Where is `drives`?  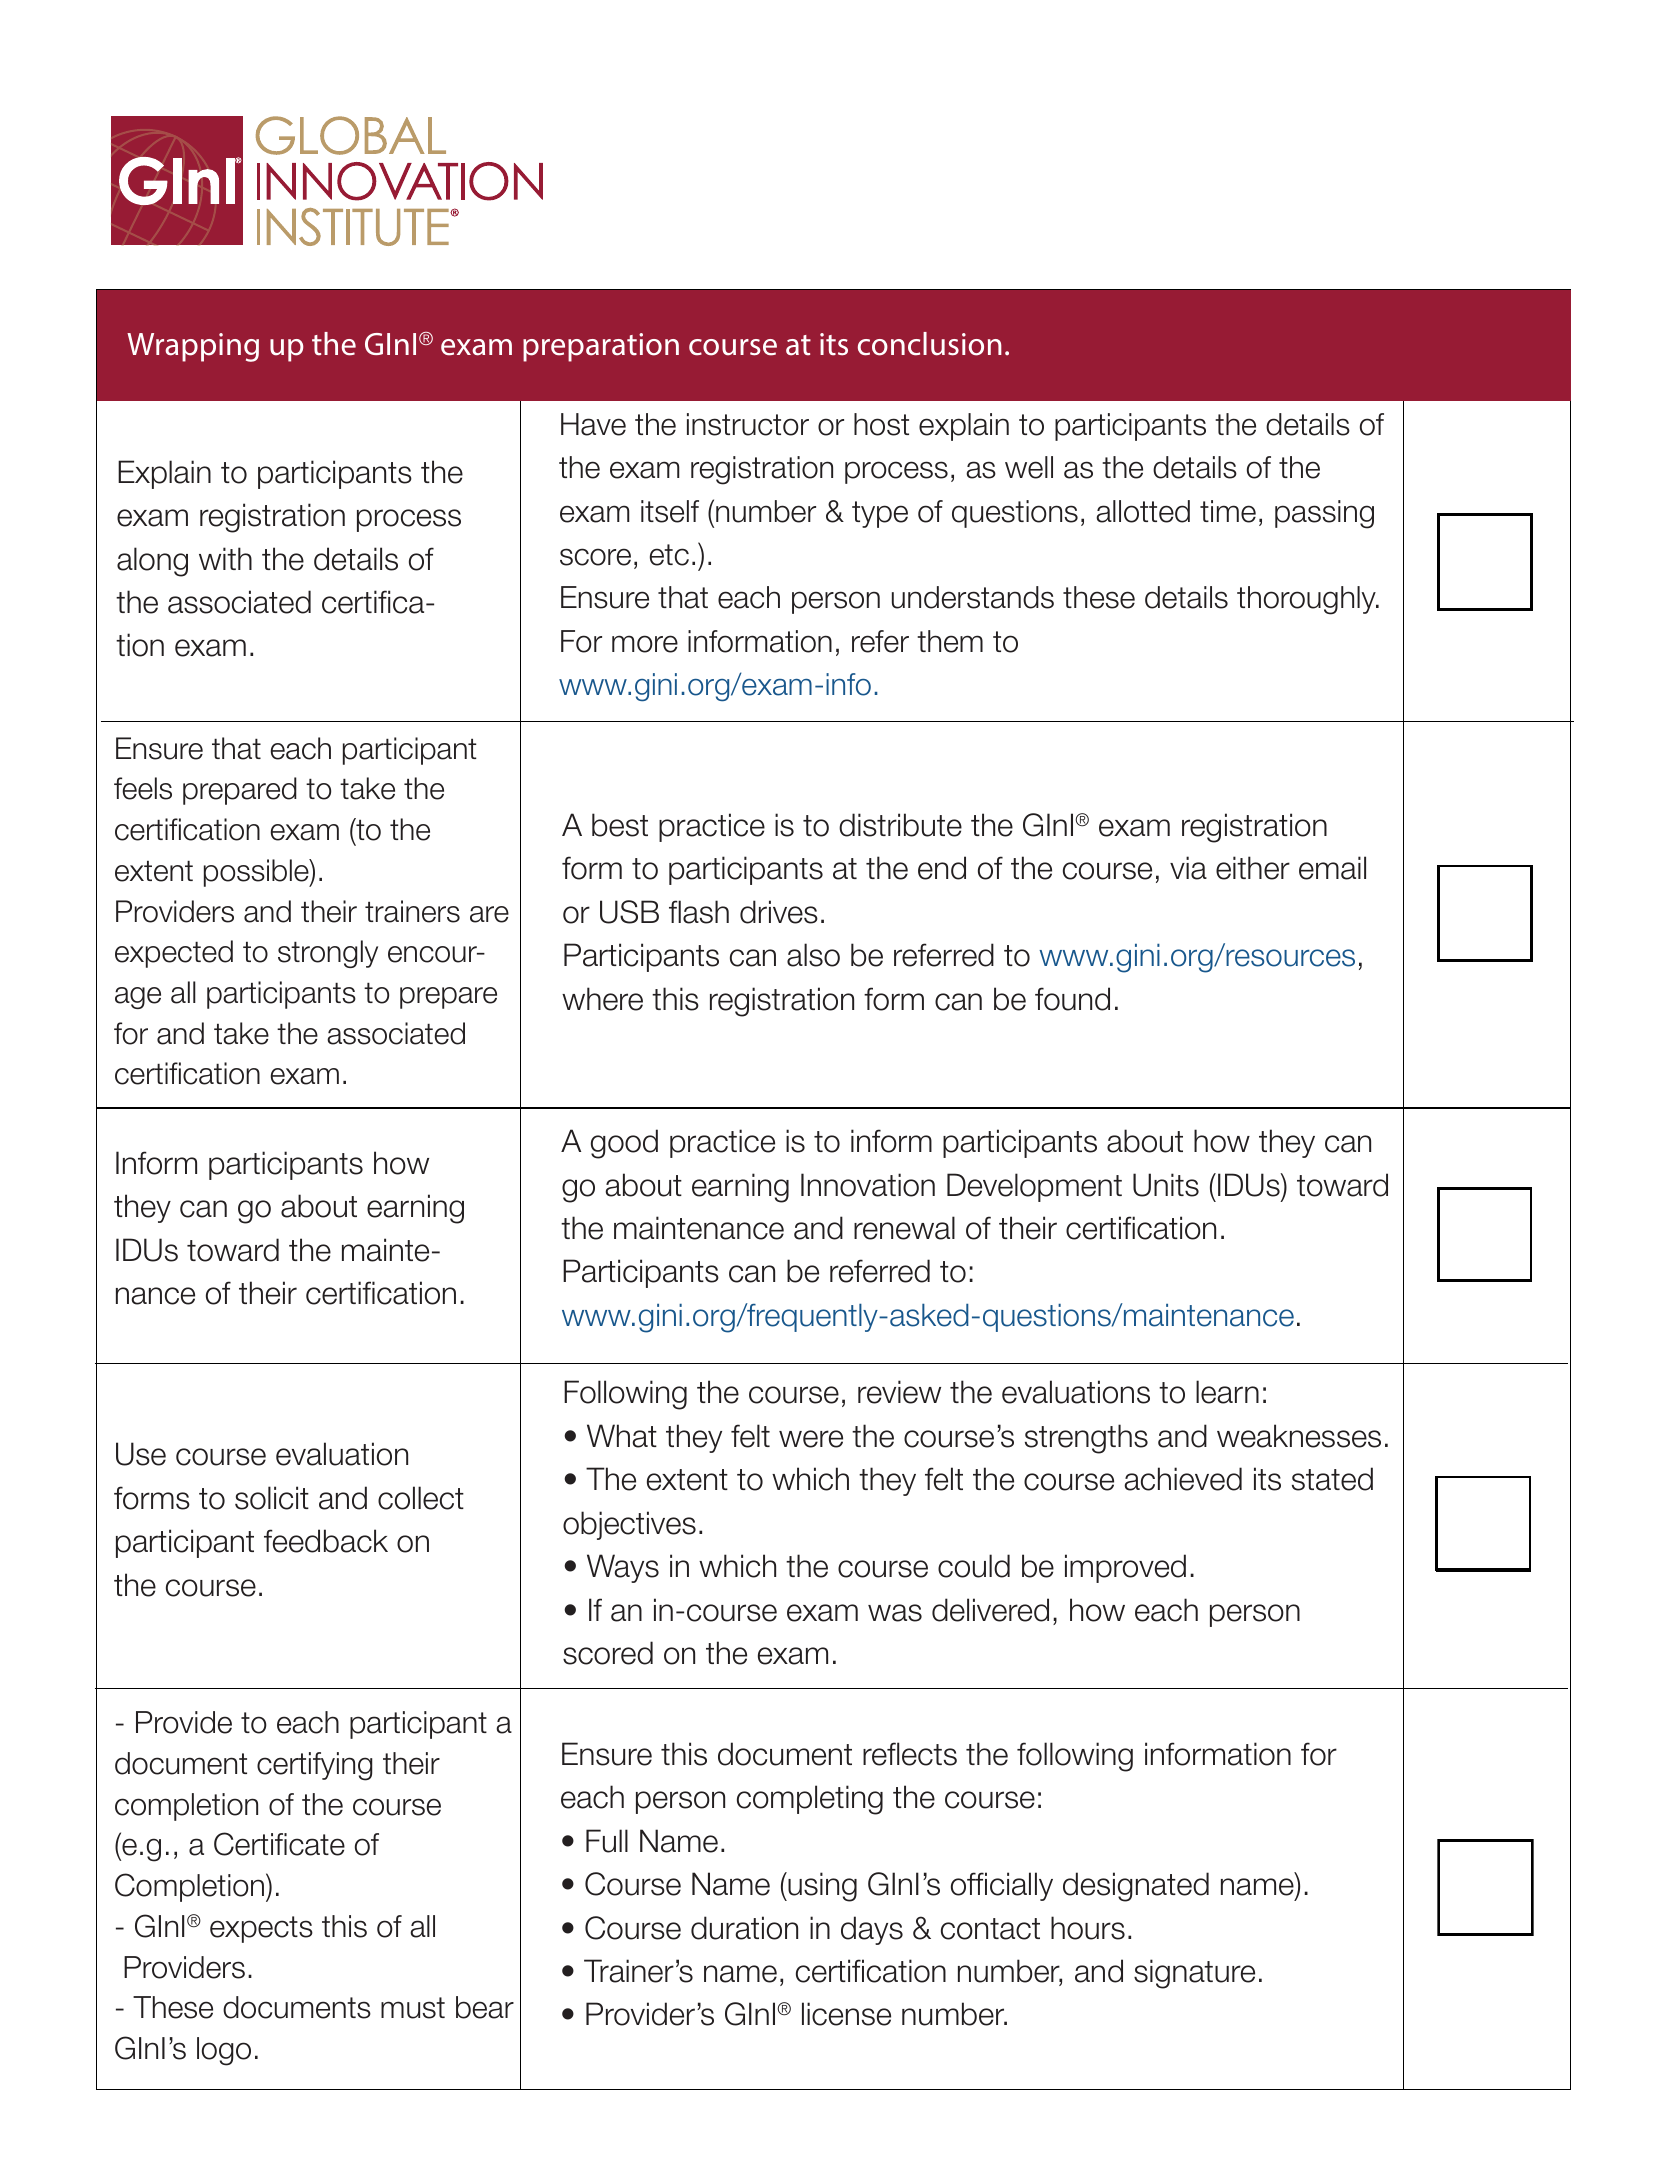
drives is located at coordinates (779, 912).
